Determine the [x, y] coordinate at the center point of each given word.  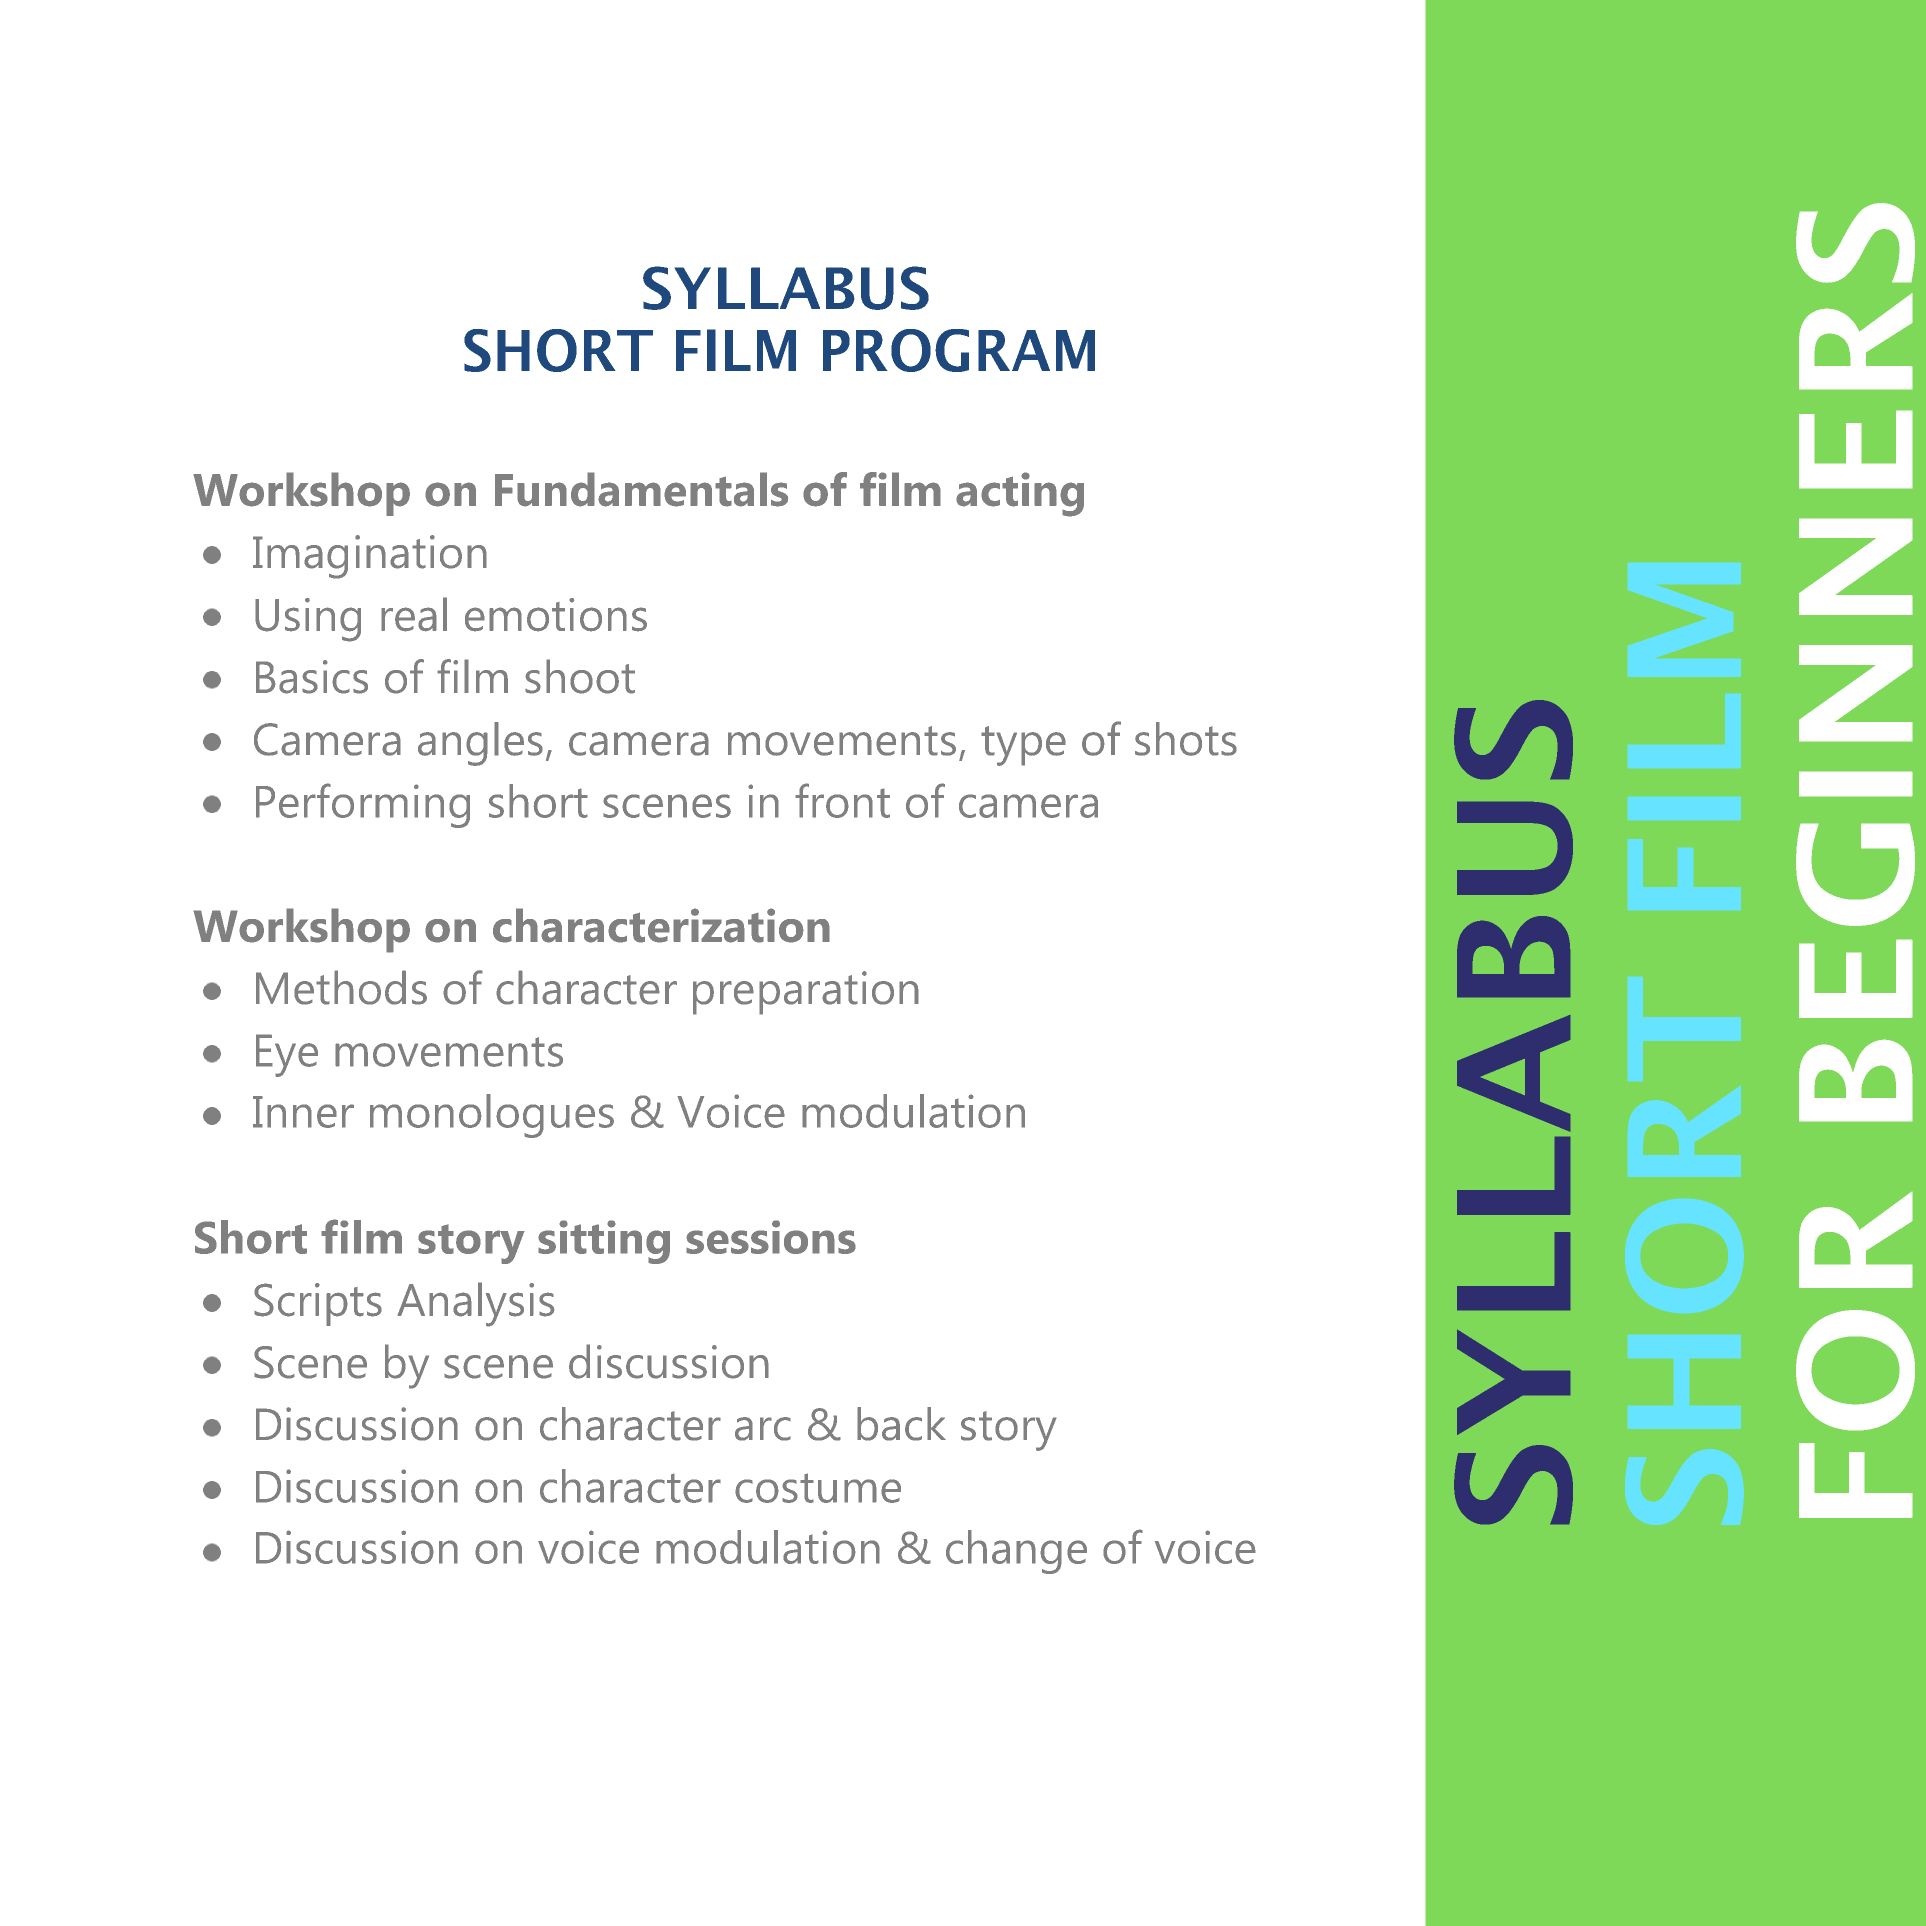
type [1023, 746]
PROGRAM [959, 350]
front [842, 800]
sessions [771, 1237]
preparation [806, 993]
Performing [363, 805]
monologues [492, 1116]
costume [818, 1488]
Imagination [370, 557]
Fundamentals [641, 489]
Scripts [318, 1304]
